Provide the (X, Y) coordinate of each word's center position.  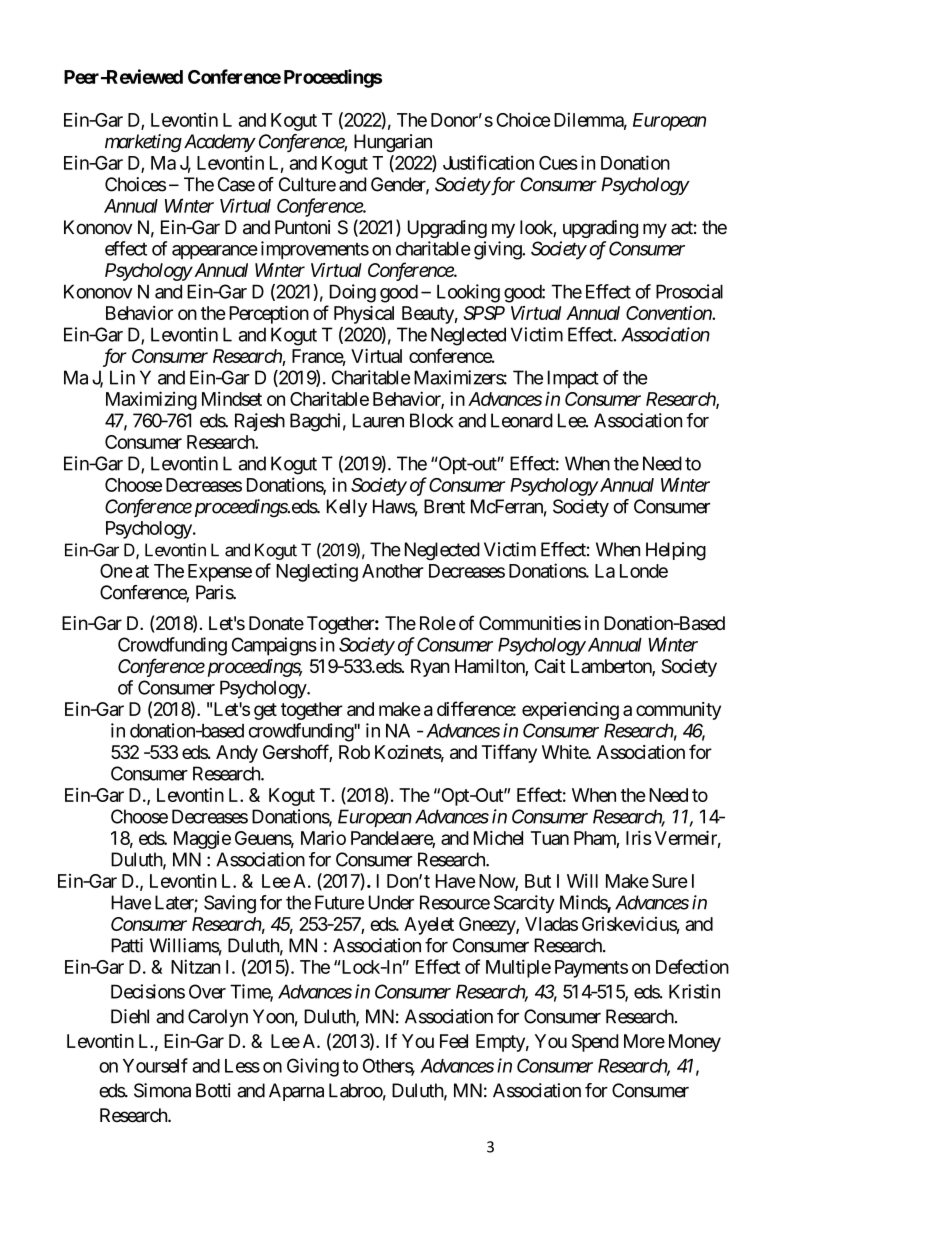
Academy (218, 143)
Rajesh (260, 422)
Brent (444, 506)
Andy (237, 754)
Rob (354, 752)
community (678, 711)
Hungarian (393, 143)
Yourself (155, 1065)
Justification (488, 162)
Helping (676, 551)
